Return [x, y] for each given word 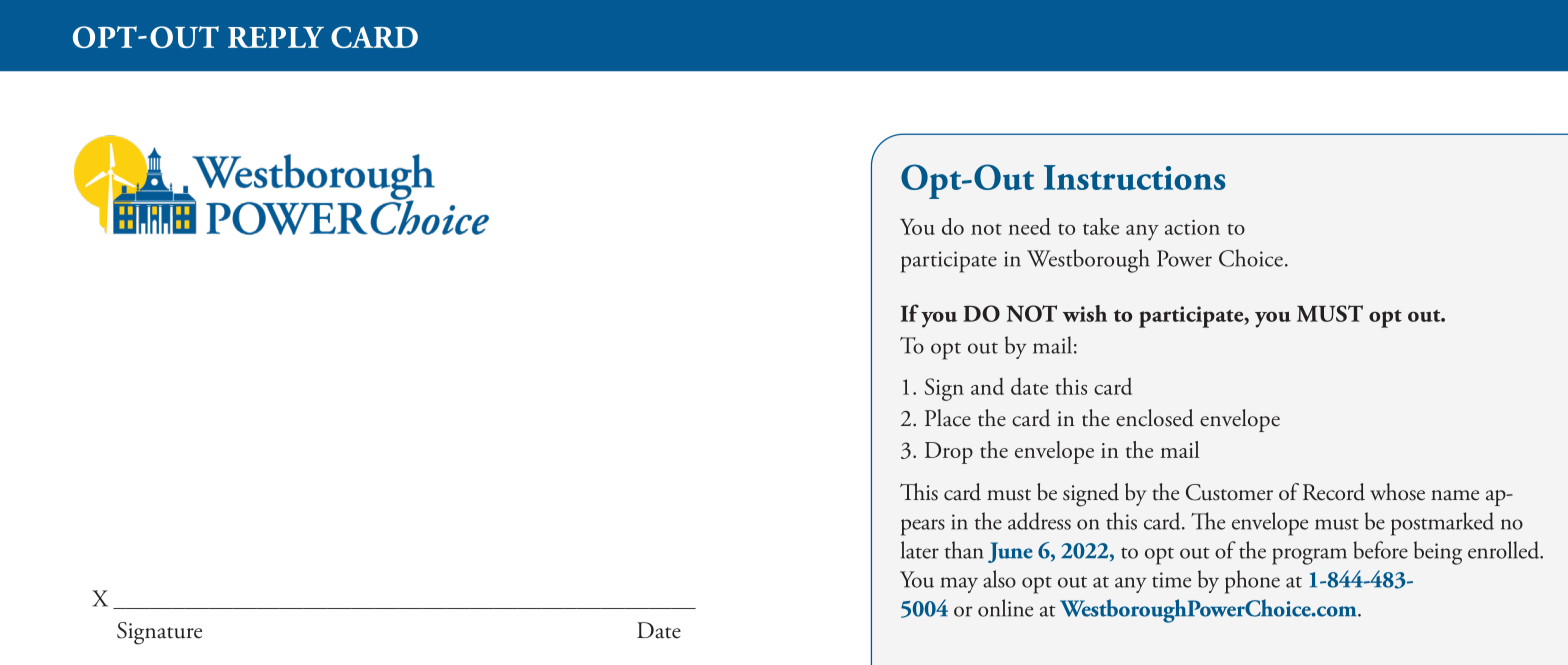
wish [1085, 313]
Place [948, 418]
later [920, 550]
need [1030, 226]
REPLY [276, 37]
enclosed [1155, 418]
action [1192, 227]
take [1101, 226]
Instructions [1134, 177]
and [987, 386]
